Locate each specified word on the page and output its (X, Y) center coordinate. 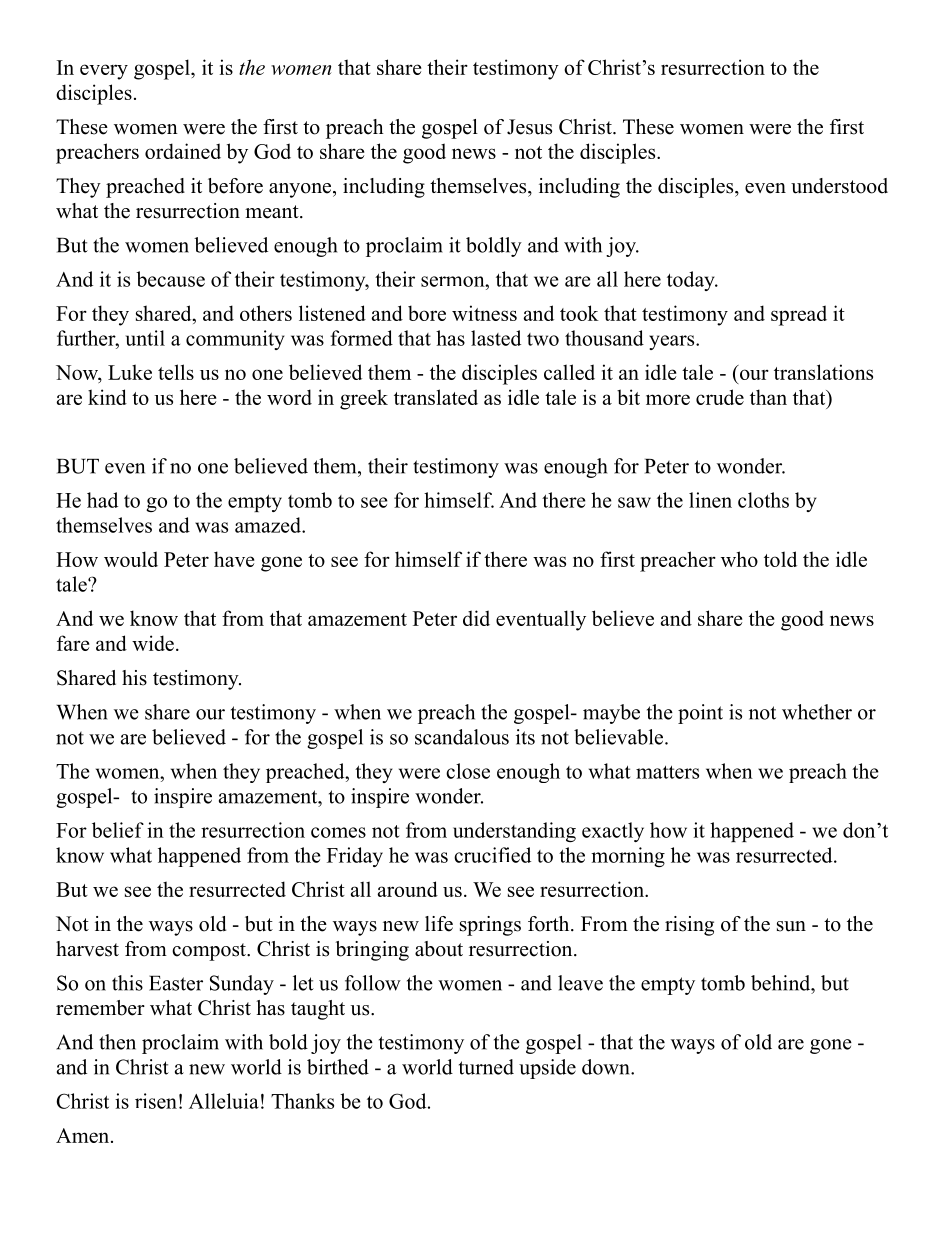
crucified (492, 855)
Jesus (529, 127)
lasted (496, 338)
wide (153, 643)
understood (839, 186)
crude (720, 397)
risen (156, 1101)
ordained (183, 151)
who (739, 559)
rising (689, 926)
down (607, 1067)
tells (176, 372)
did (476, 618)
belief (118, 830)
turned (486, 1067)
